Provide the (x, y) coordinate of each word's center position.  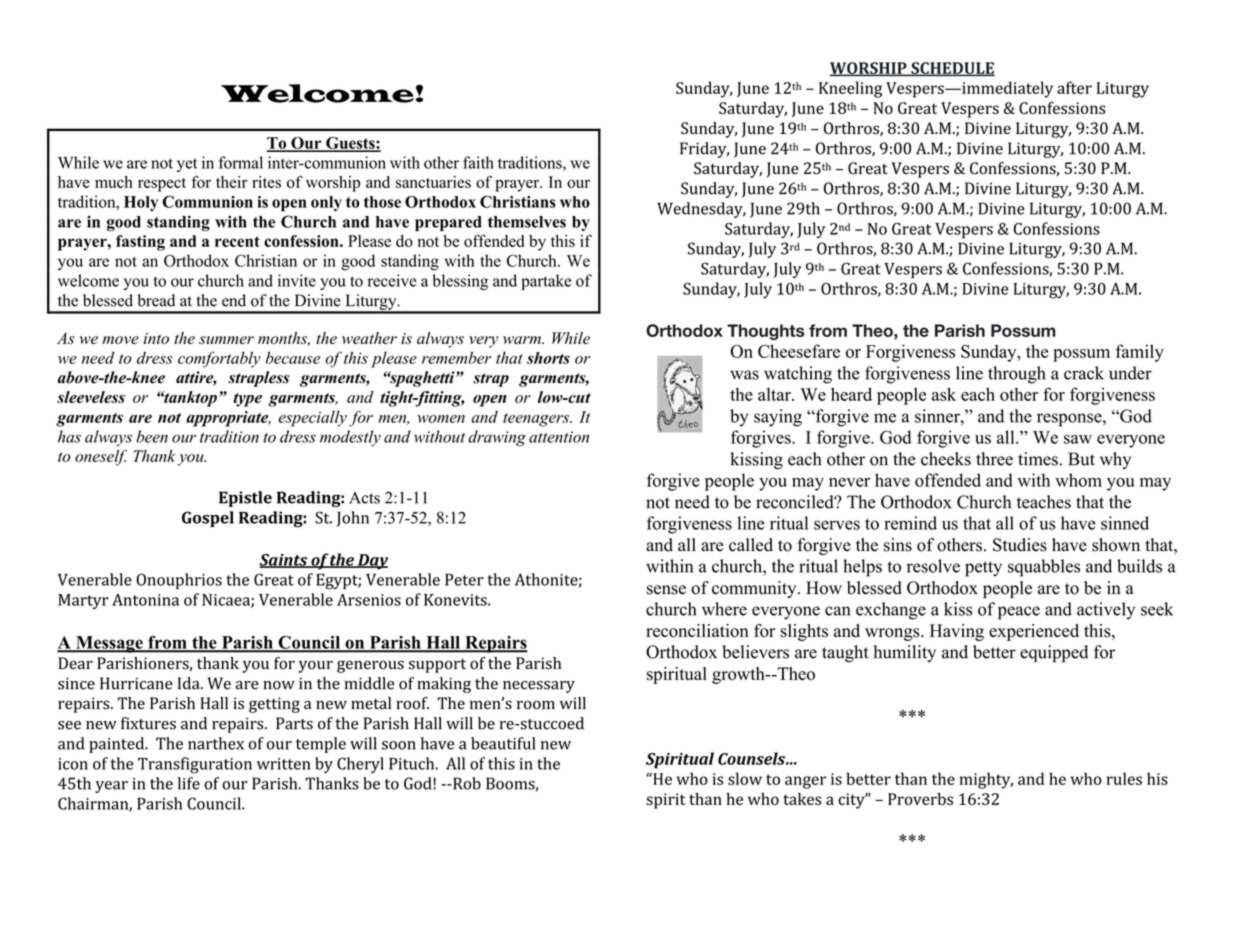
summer (226, 340)
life (189, 783)
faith (478, 162)
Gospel (208, 519)
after (1074, 87)
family (1140, 353)
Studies (1020, 545)
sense (666, 590)
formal (241, 162)
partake (546, 282)
